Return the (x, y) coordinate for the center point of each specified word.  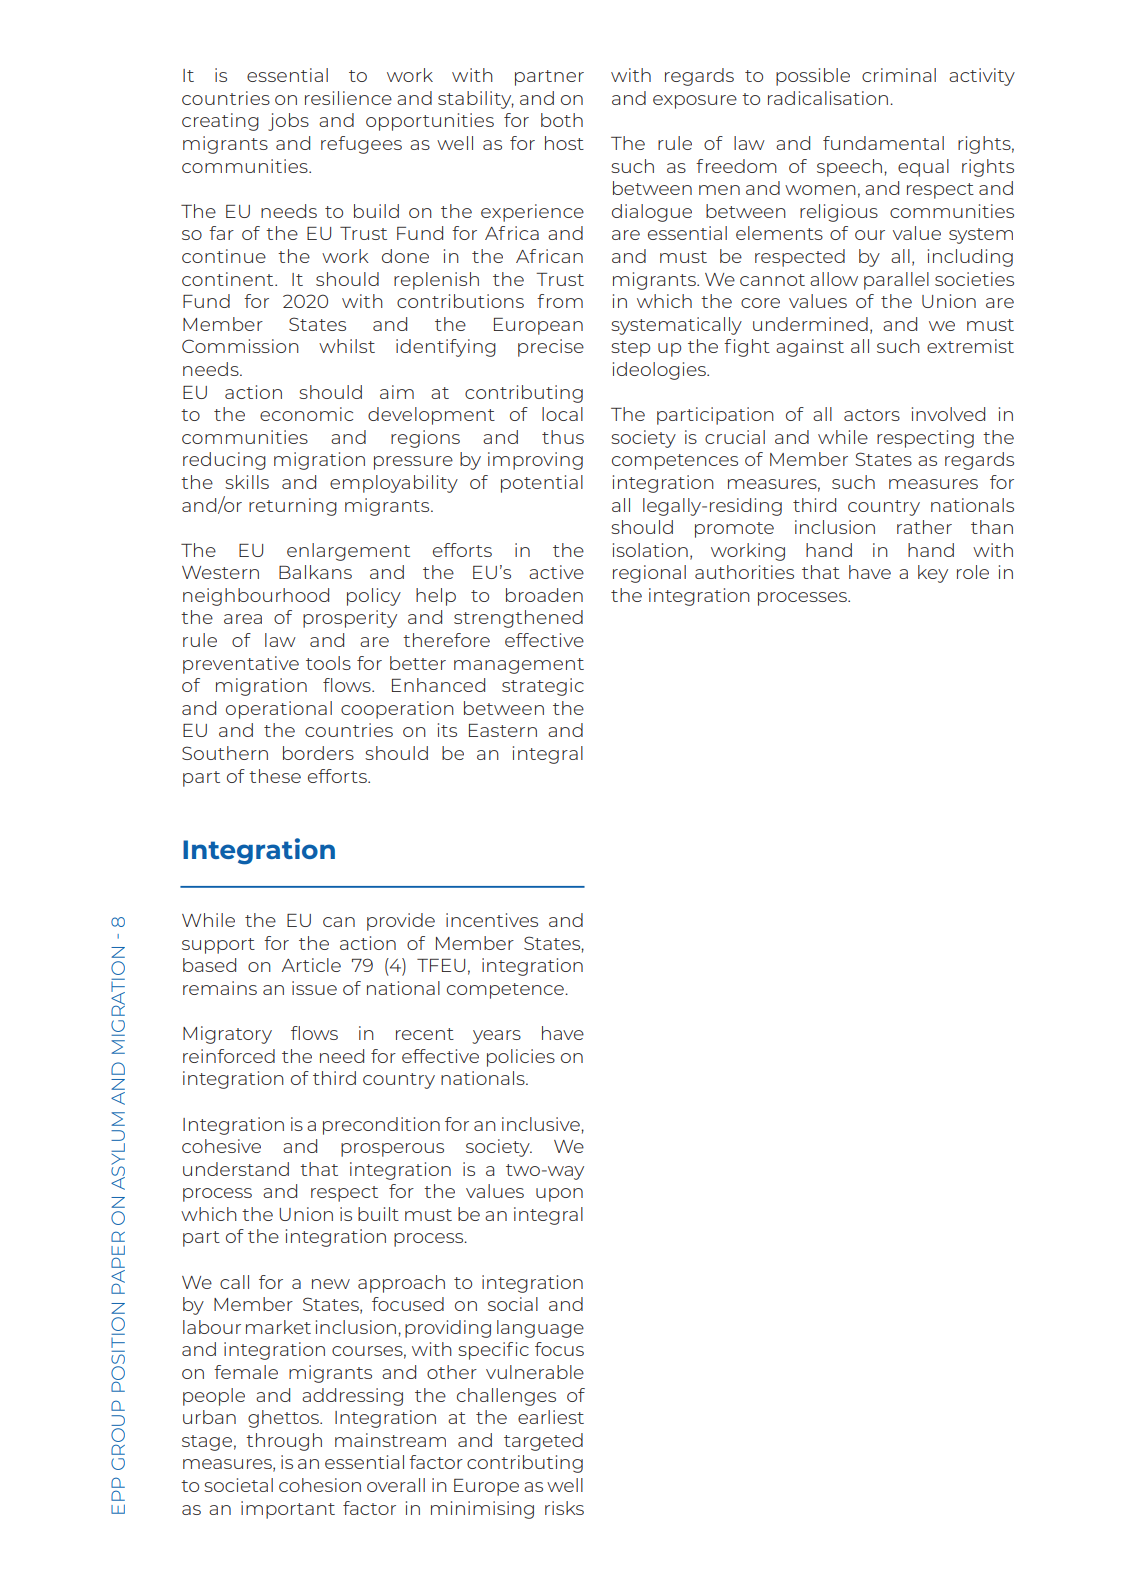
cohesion (320, 1485)
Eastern (503, 730)
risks (564, 1508)
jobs (288, 122)
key (933, 574)
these (275, 776)
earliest (551, 1417)
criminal (899, 75)
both (562, 120)
